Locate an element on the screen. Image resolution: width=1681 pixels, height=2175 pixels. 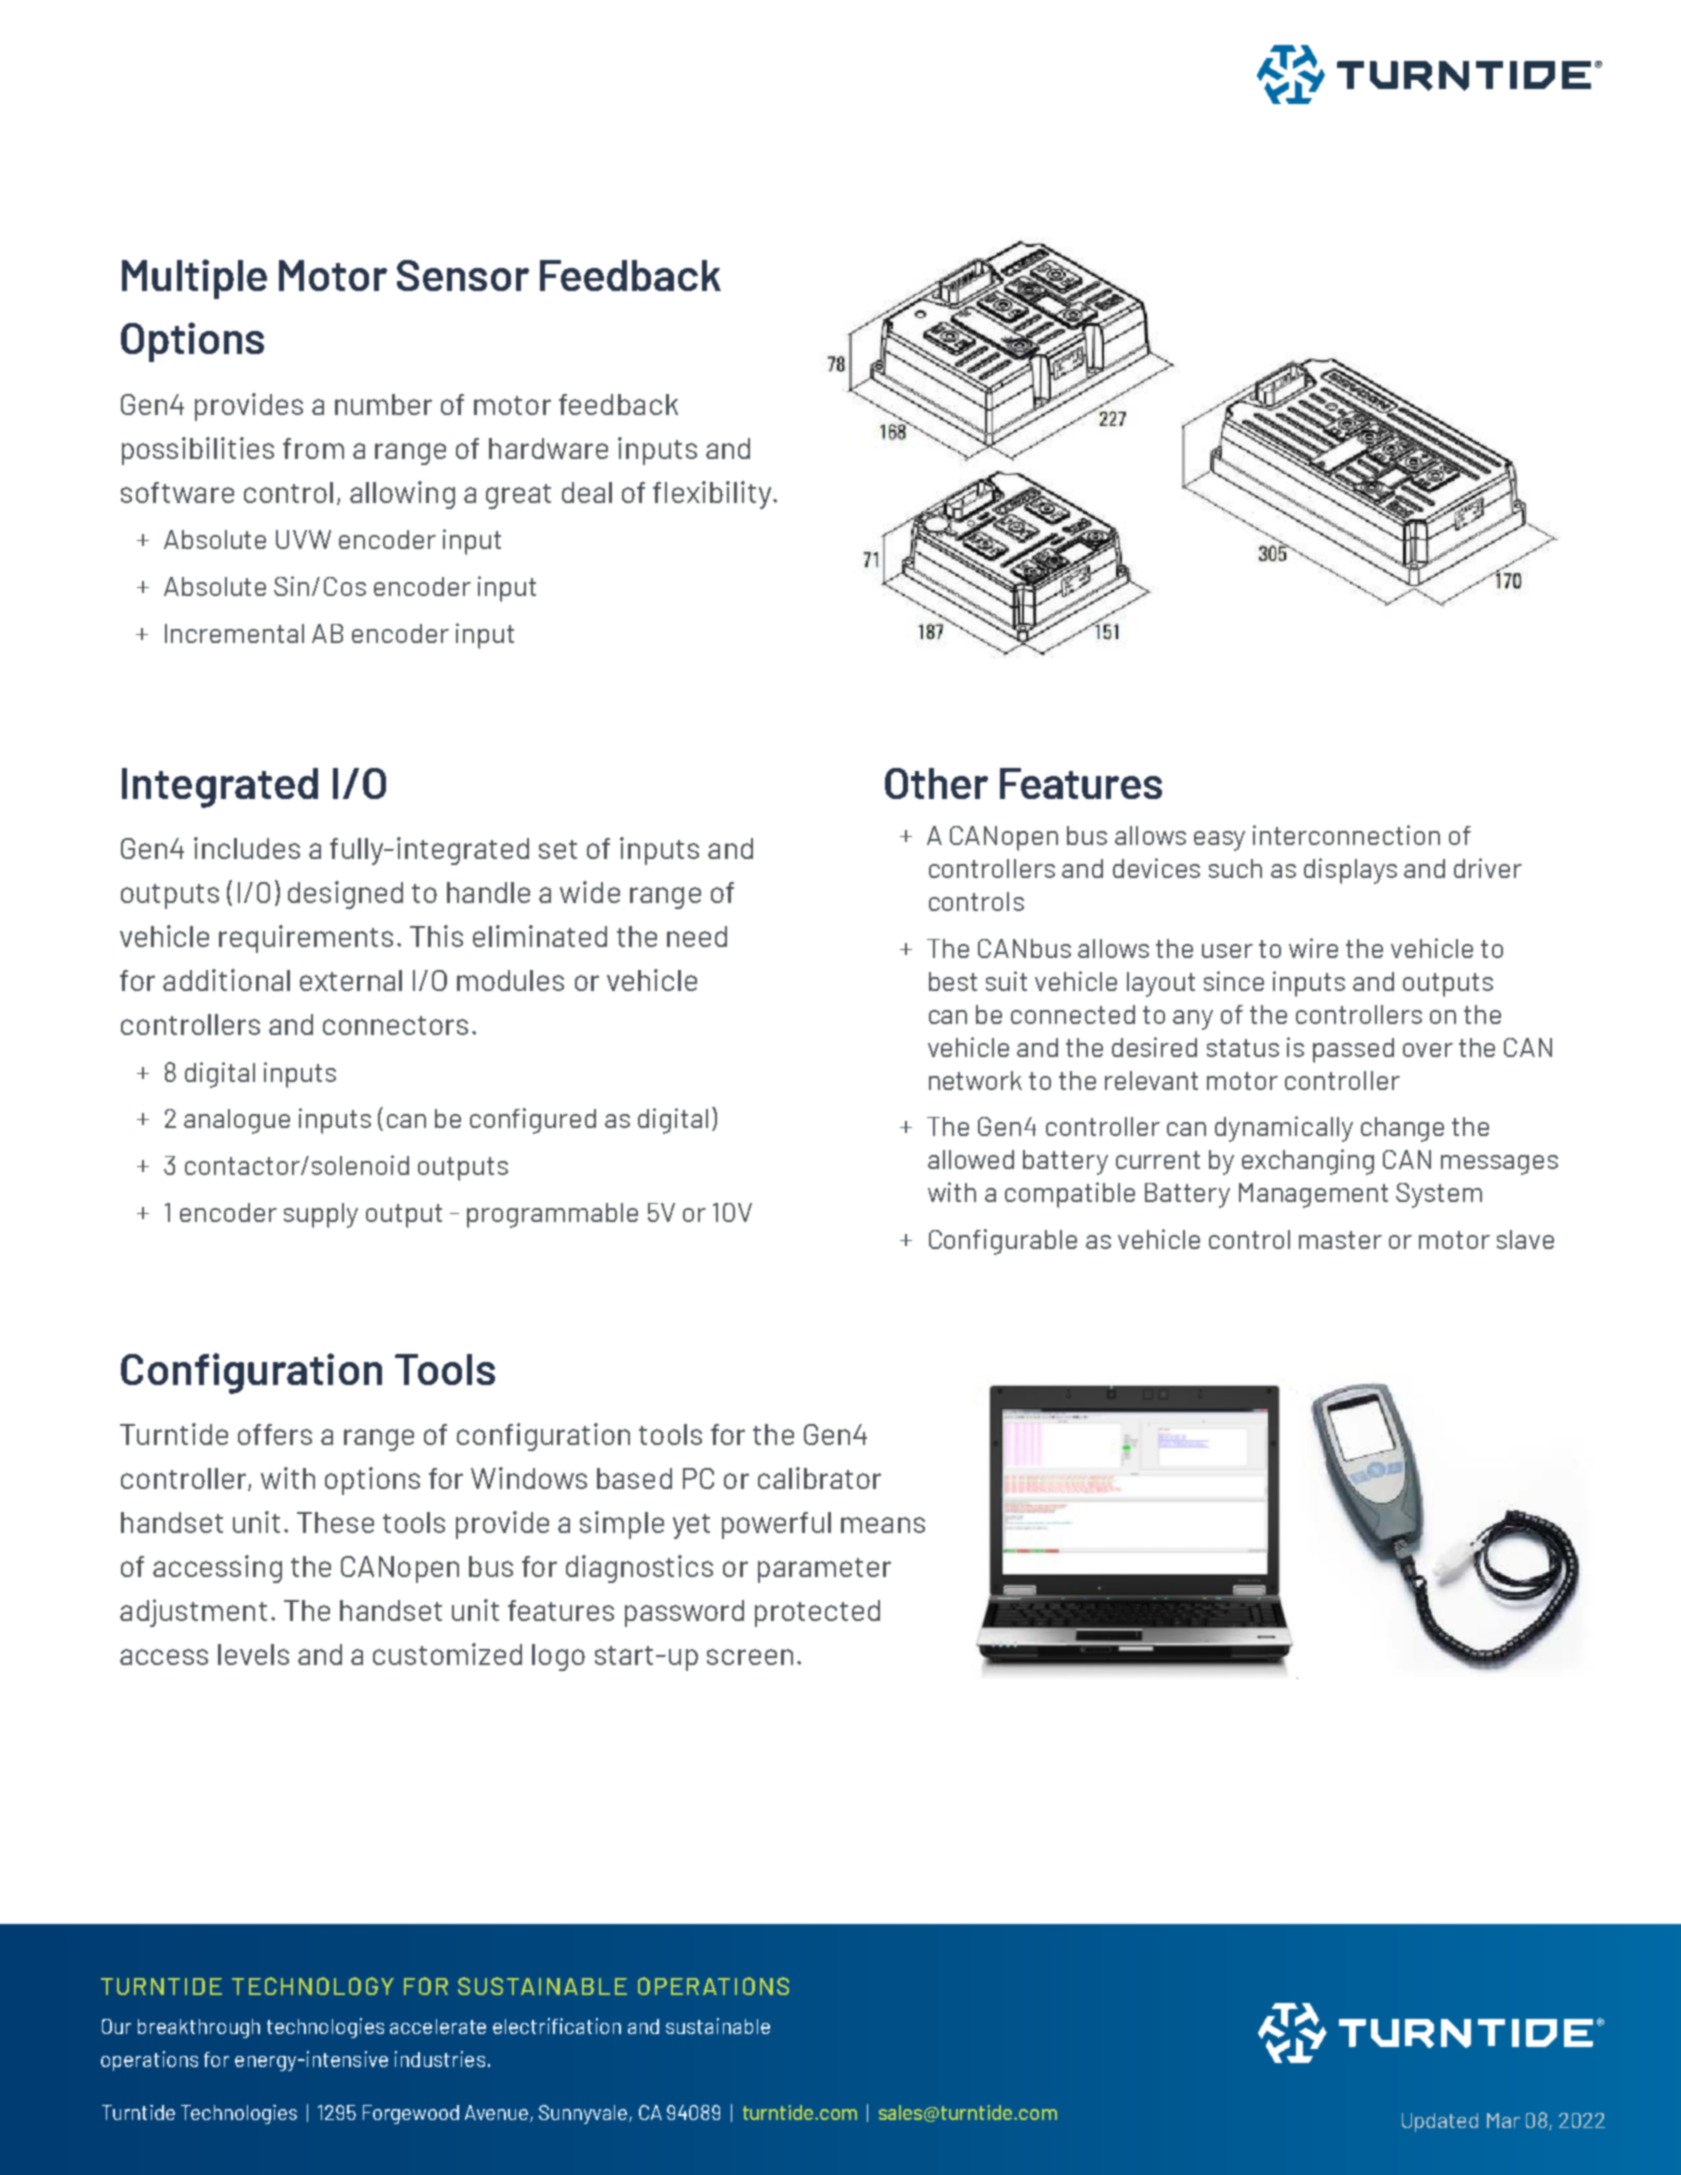
master is located at coordinates (1340, 1240).
